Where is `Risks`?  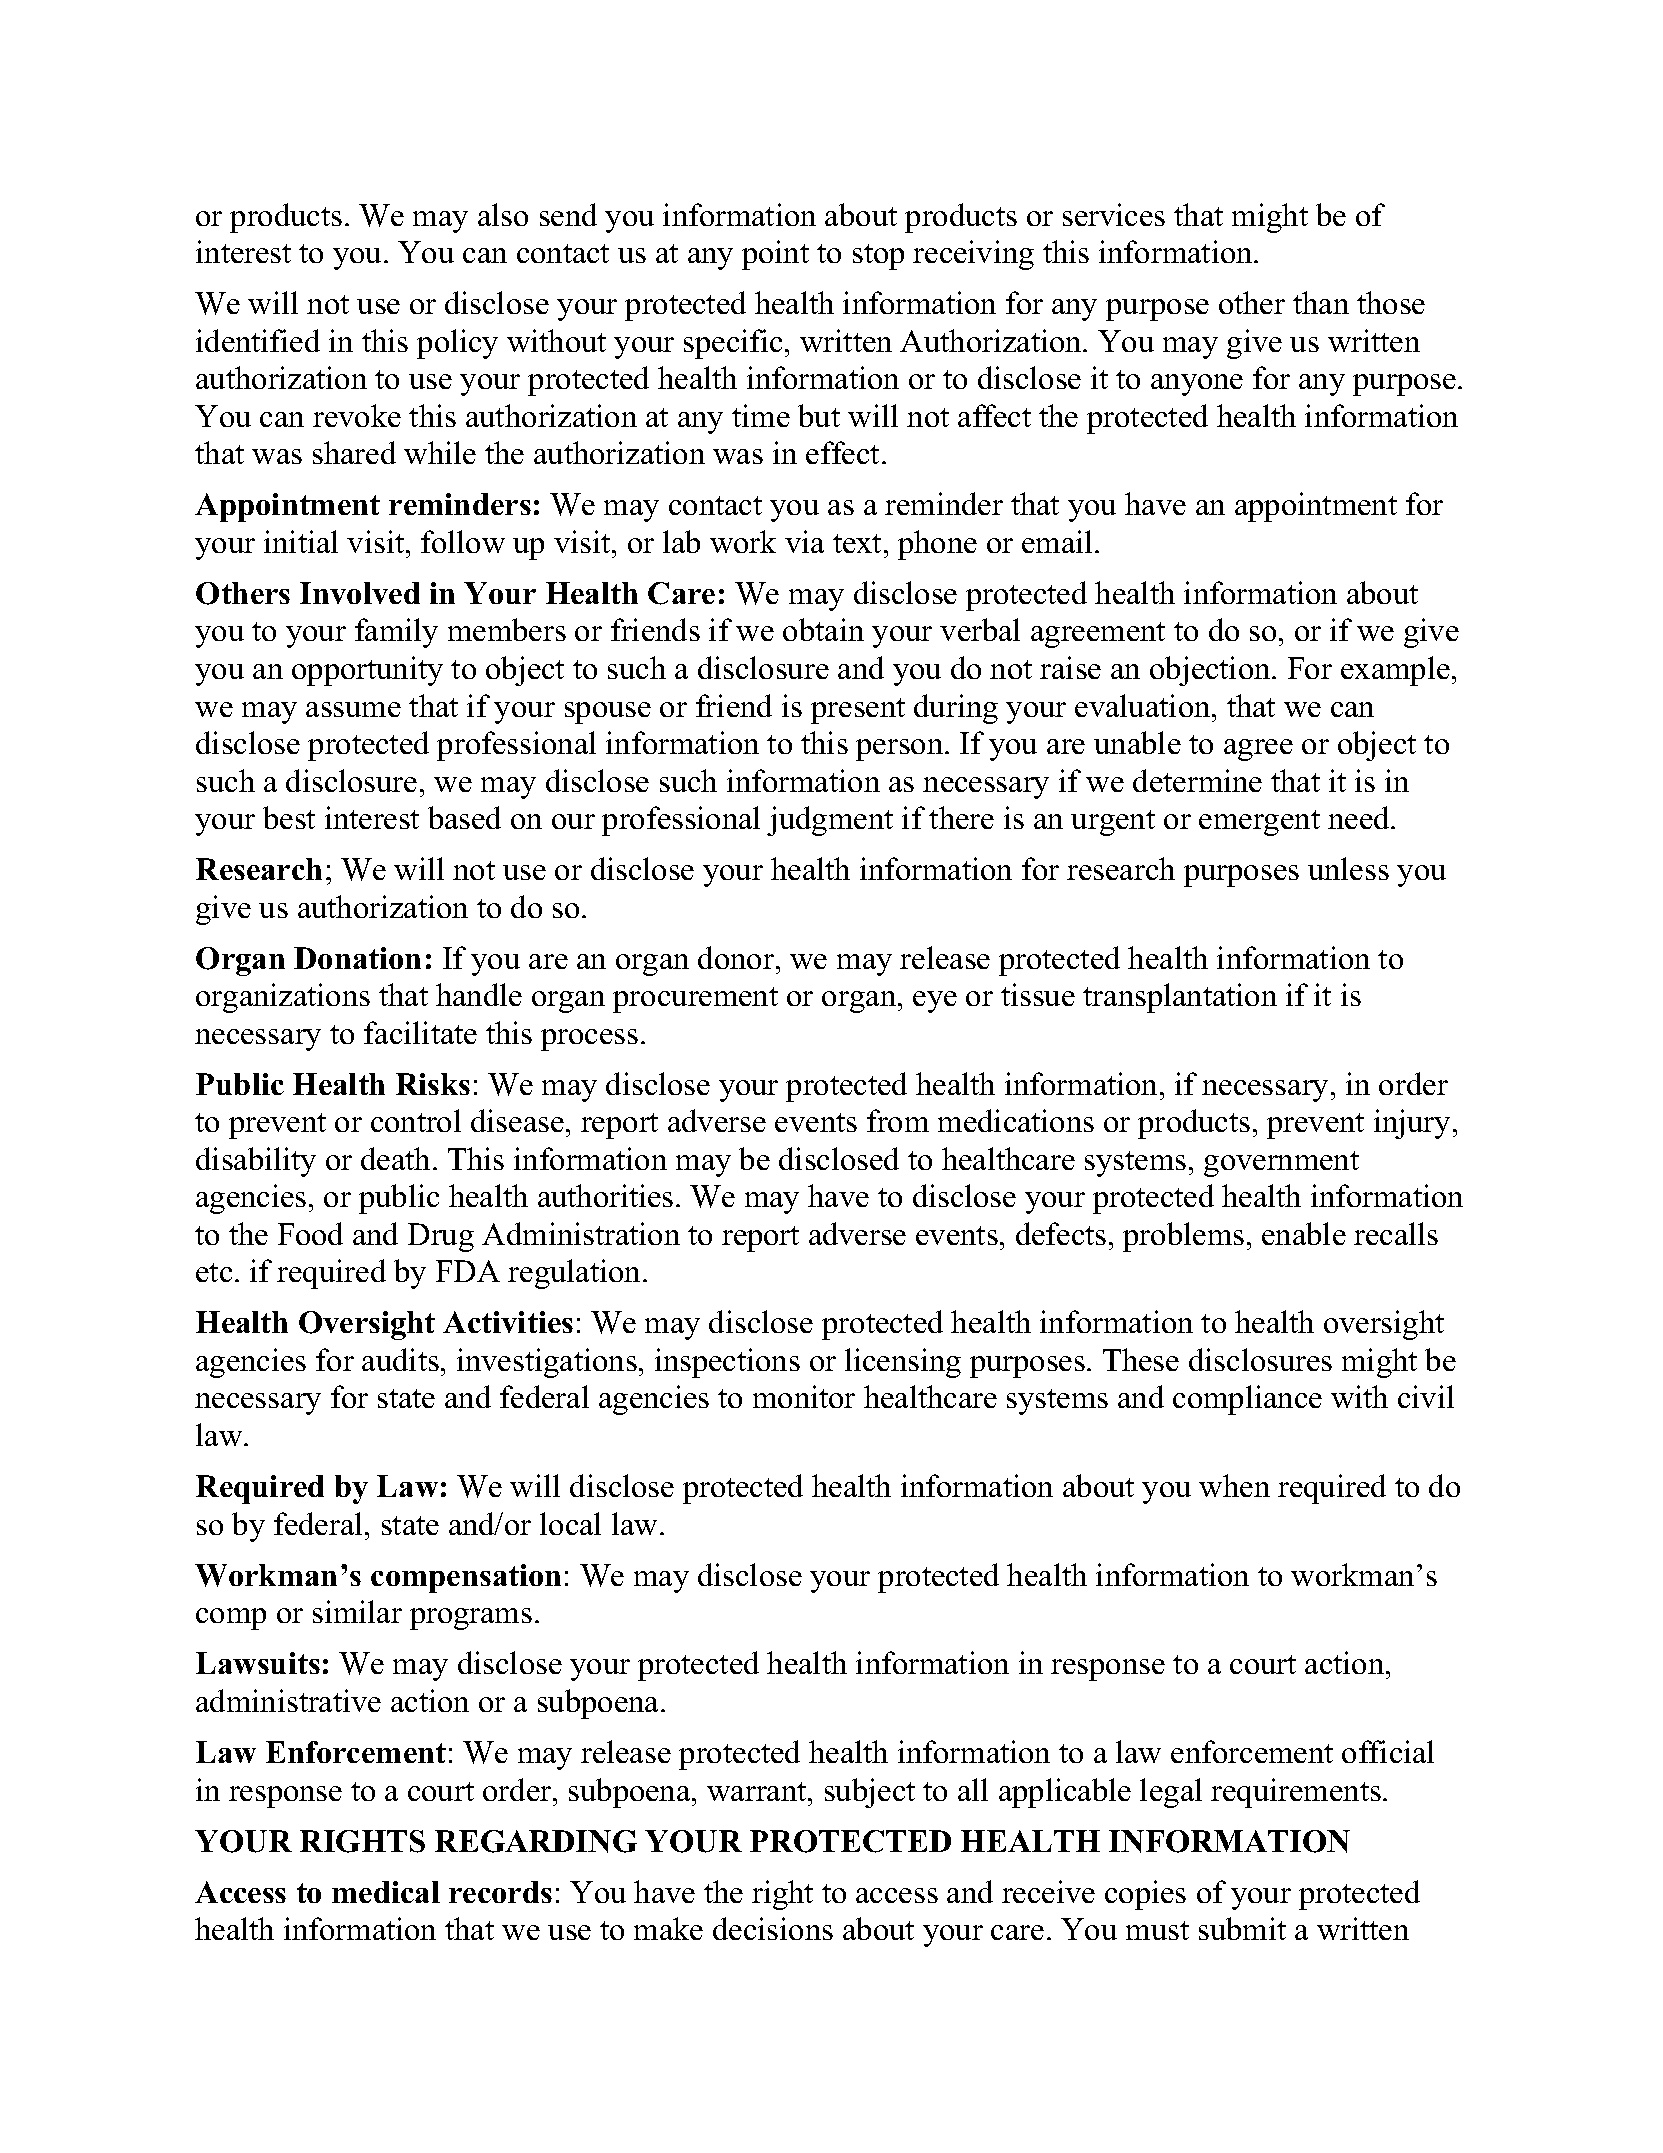 Risks is located at coordinates (433, 1084).
